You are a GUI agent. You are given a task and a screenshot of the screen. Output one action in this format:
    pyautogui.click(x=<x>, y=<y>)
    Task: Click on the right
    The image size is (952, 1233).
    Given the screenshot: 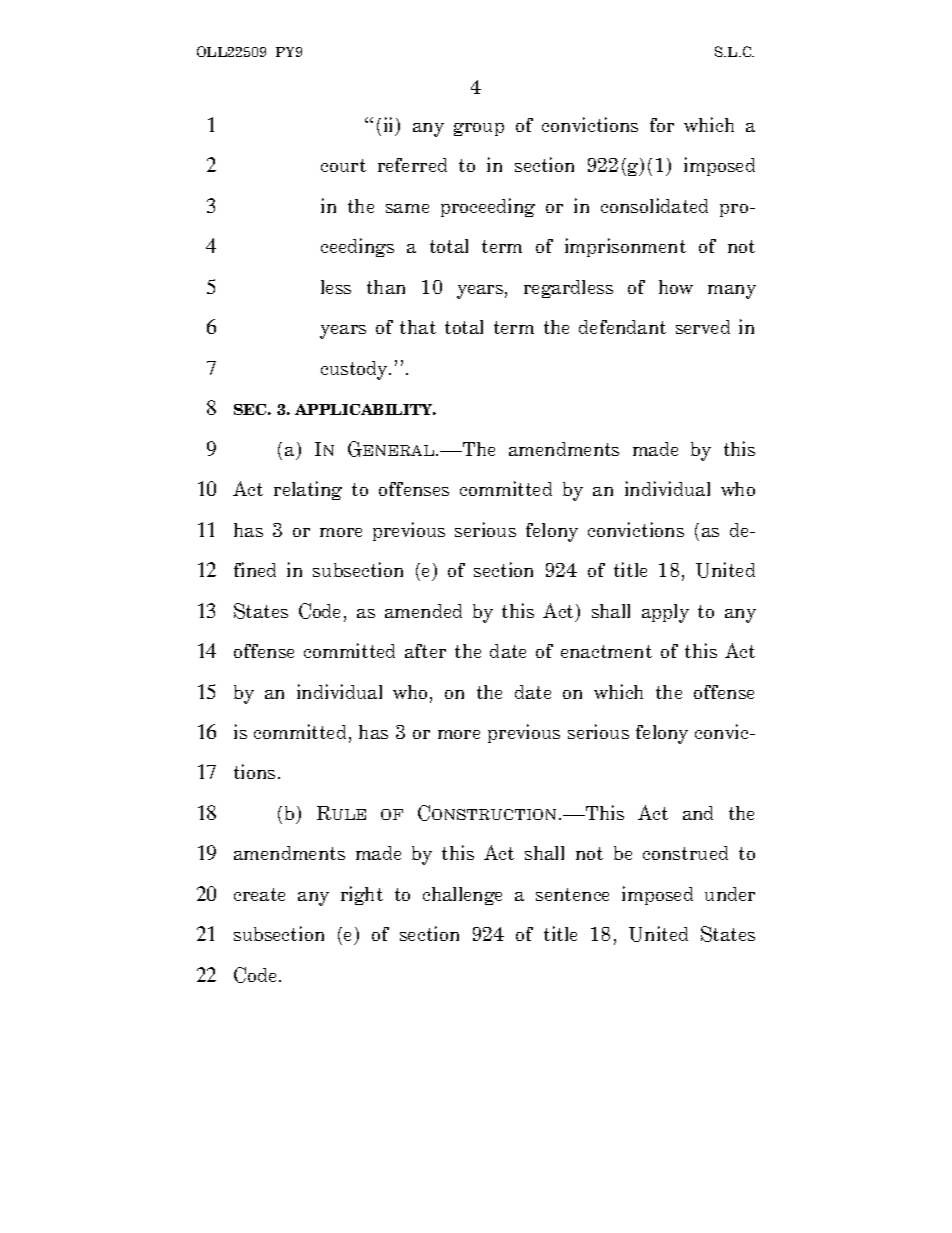 What is the action you would take?
    pyautogui.click(x=362, y=895)
